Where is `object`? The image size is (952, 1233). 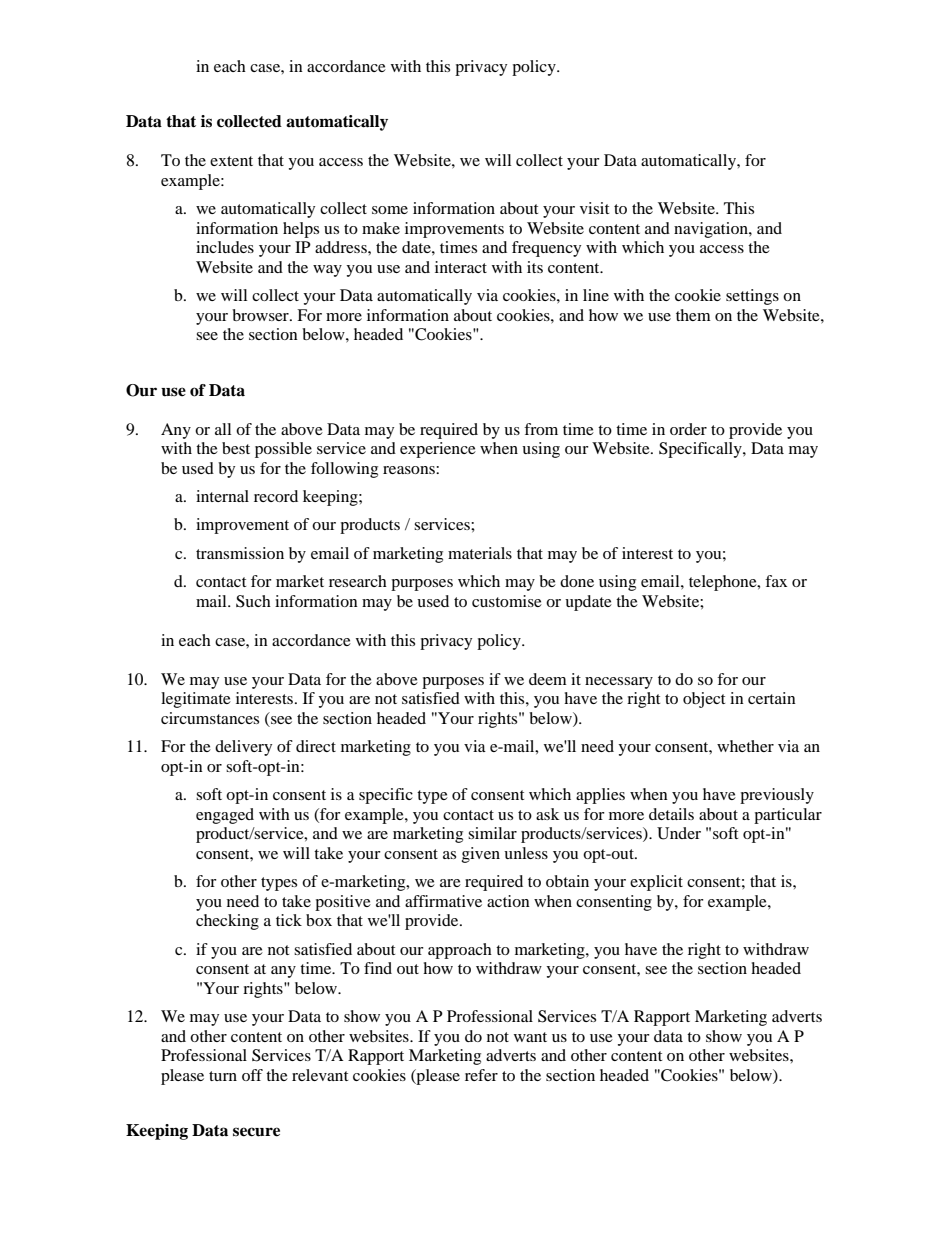 object is located at coordinates (704, 700).
